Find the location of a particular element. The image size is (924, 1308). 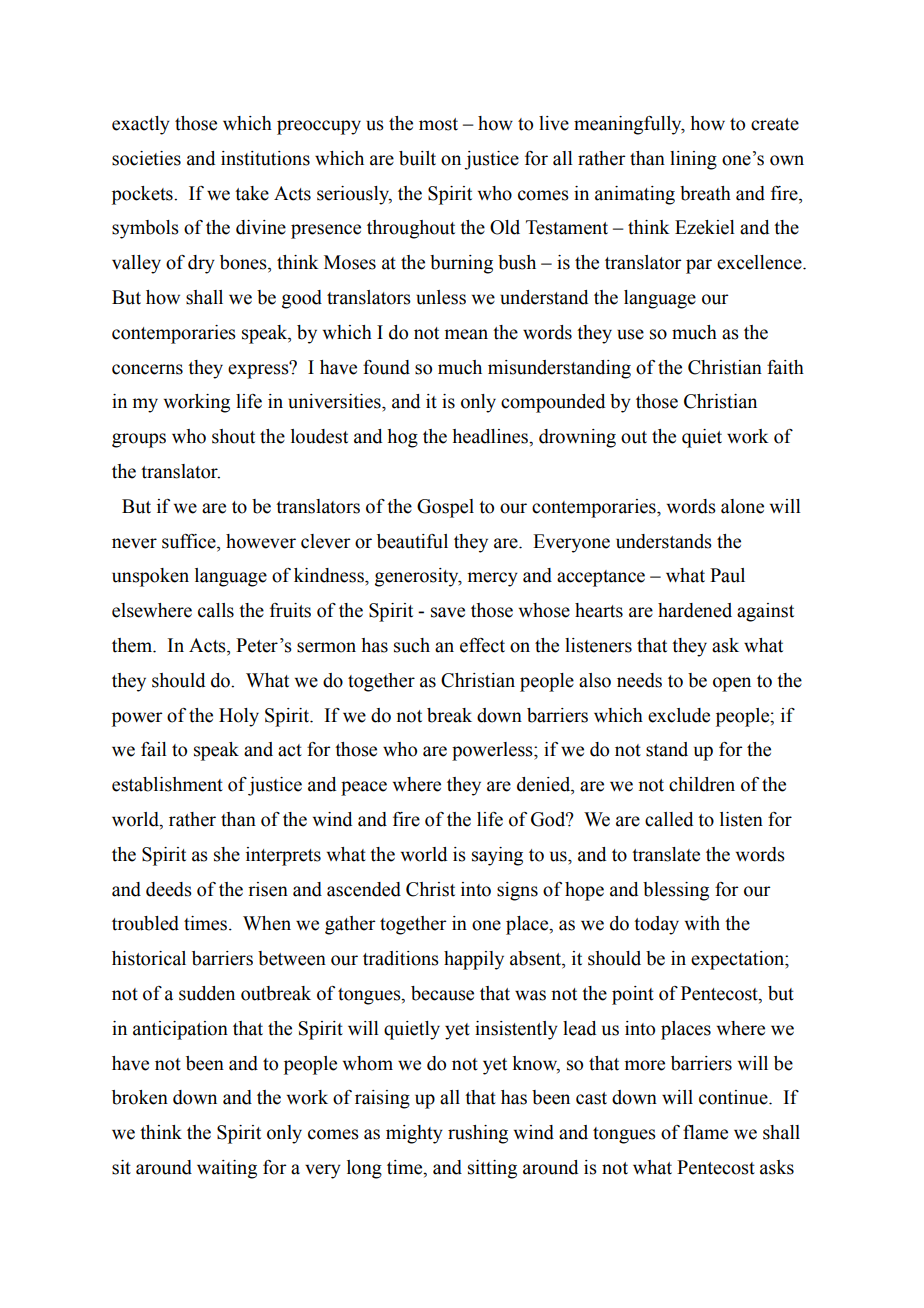

lining is located at coordinates (693, 160).
